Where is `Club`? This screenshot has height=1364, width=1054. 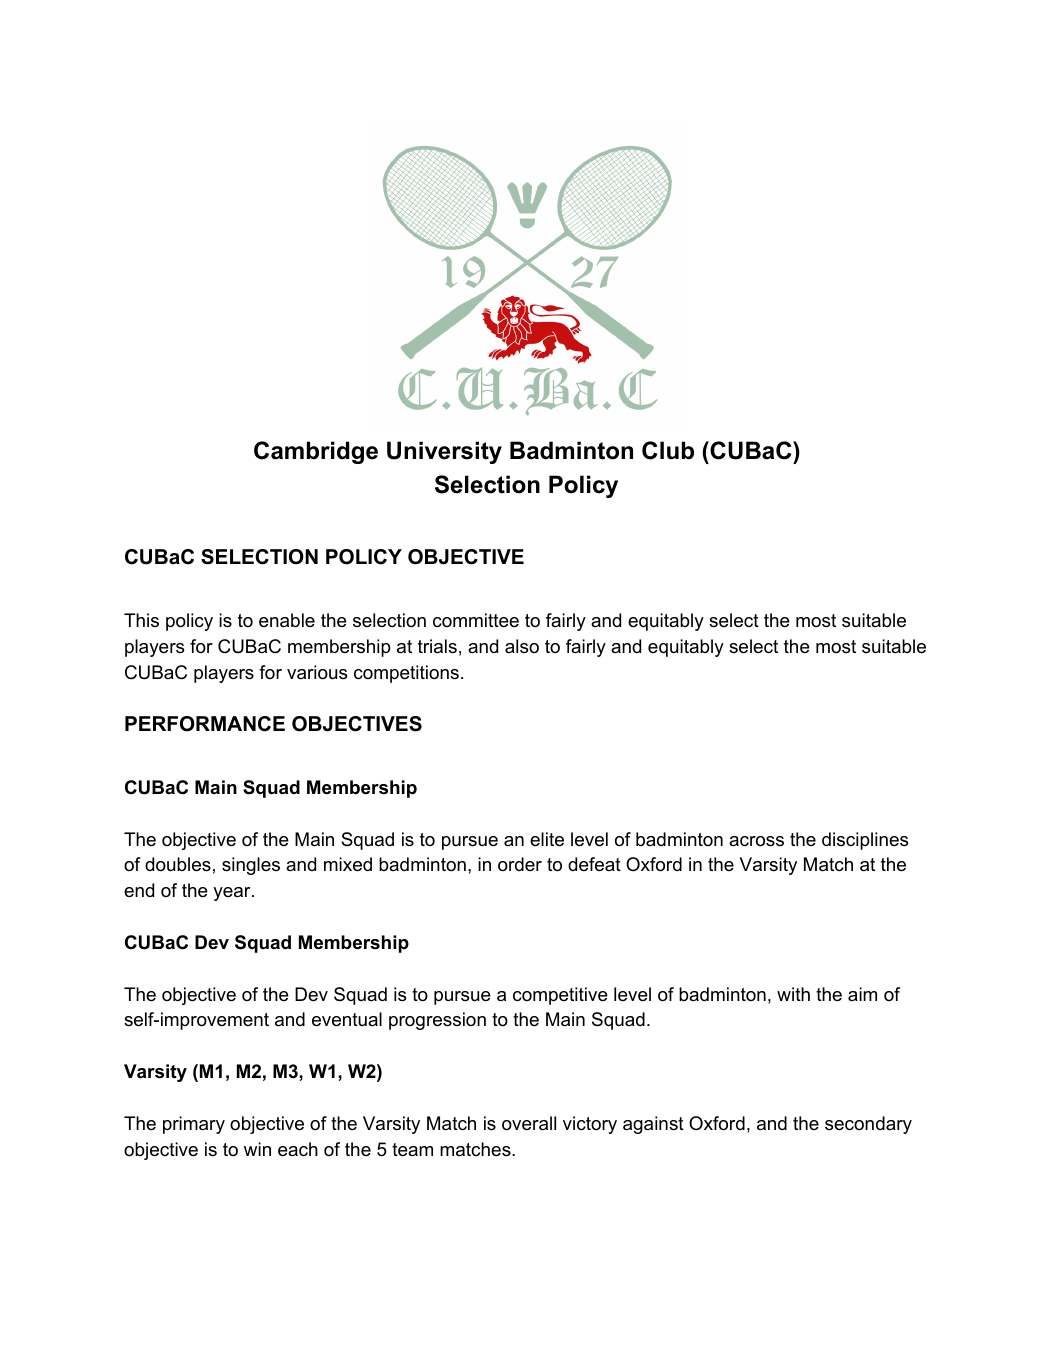
Club is located at coordinates (668, 450).
